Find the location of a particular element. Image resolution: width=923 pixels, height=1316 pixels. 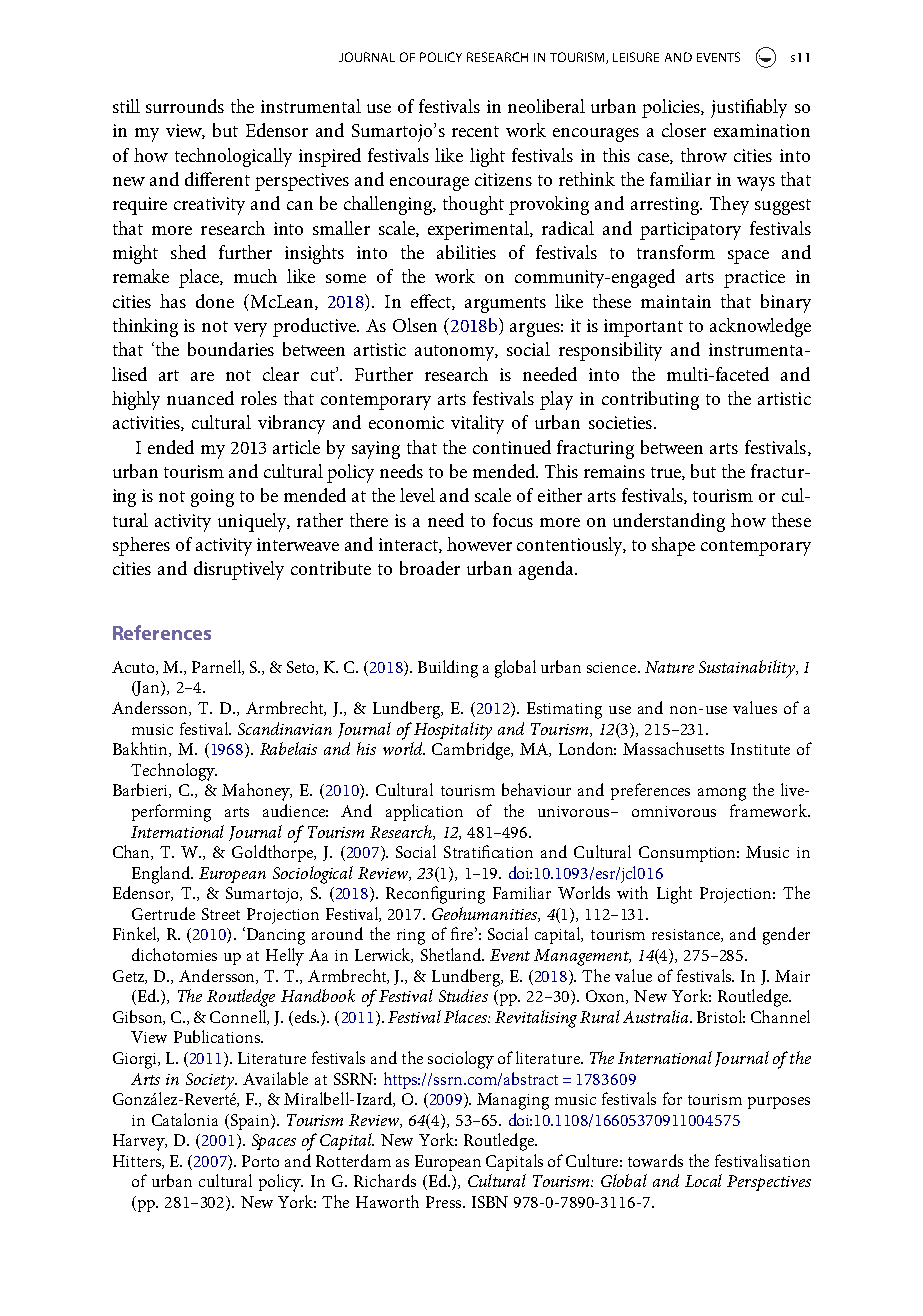

closer is located at coordinates (684, 130).
